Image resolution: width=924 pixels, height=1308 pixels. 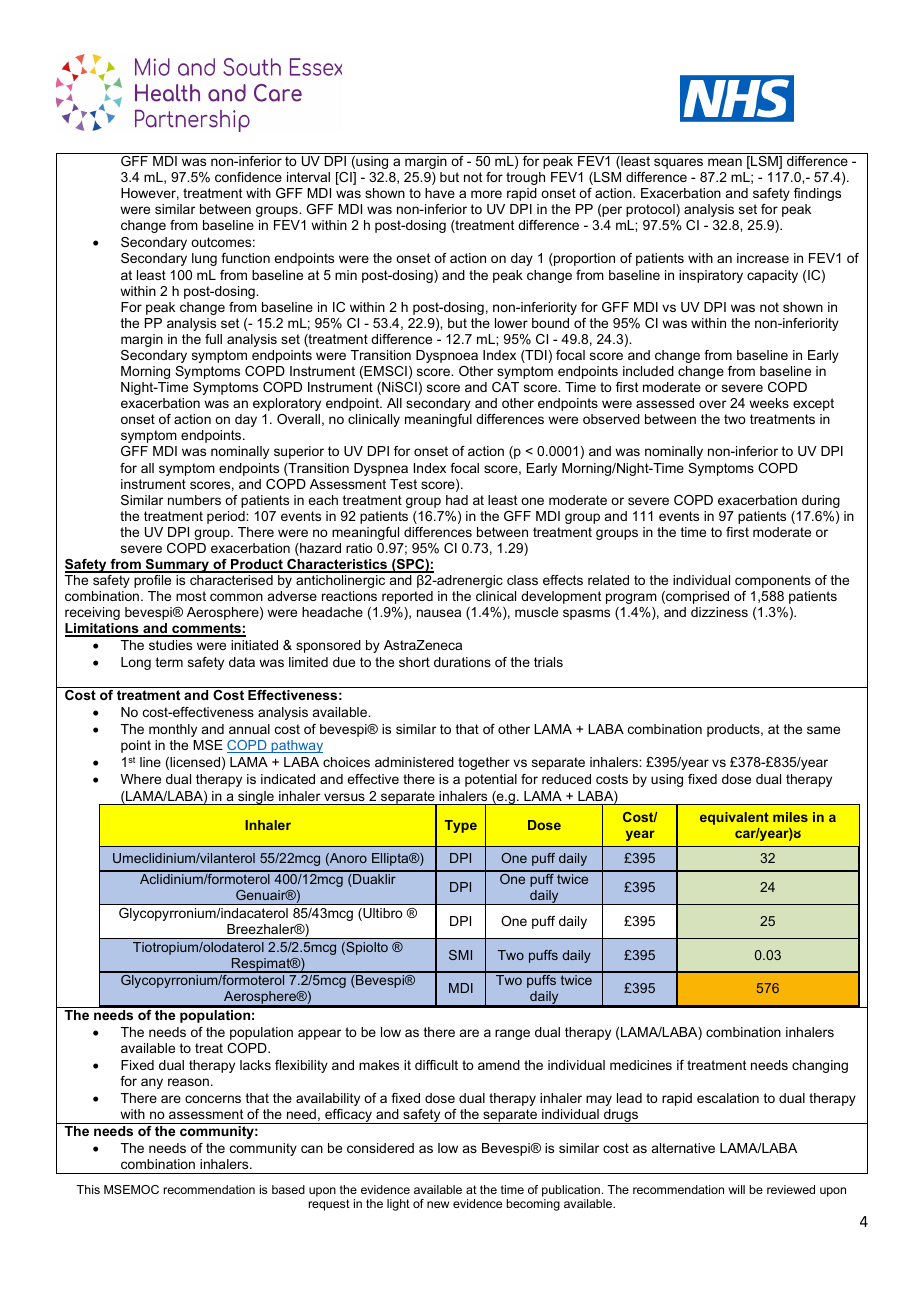 What do you see at coordinates (821, 501) in the screenshot?
I see `during` at bounding box center [821, 501].
